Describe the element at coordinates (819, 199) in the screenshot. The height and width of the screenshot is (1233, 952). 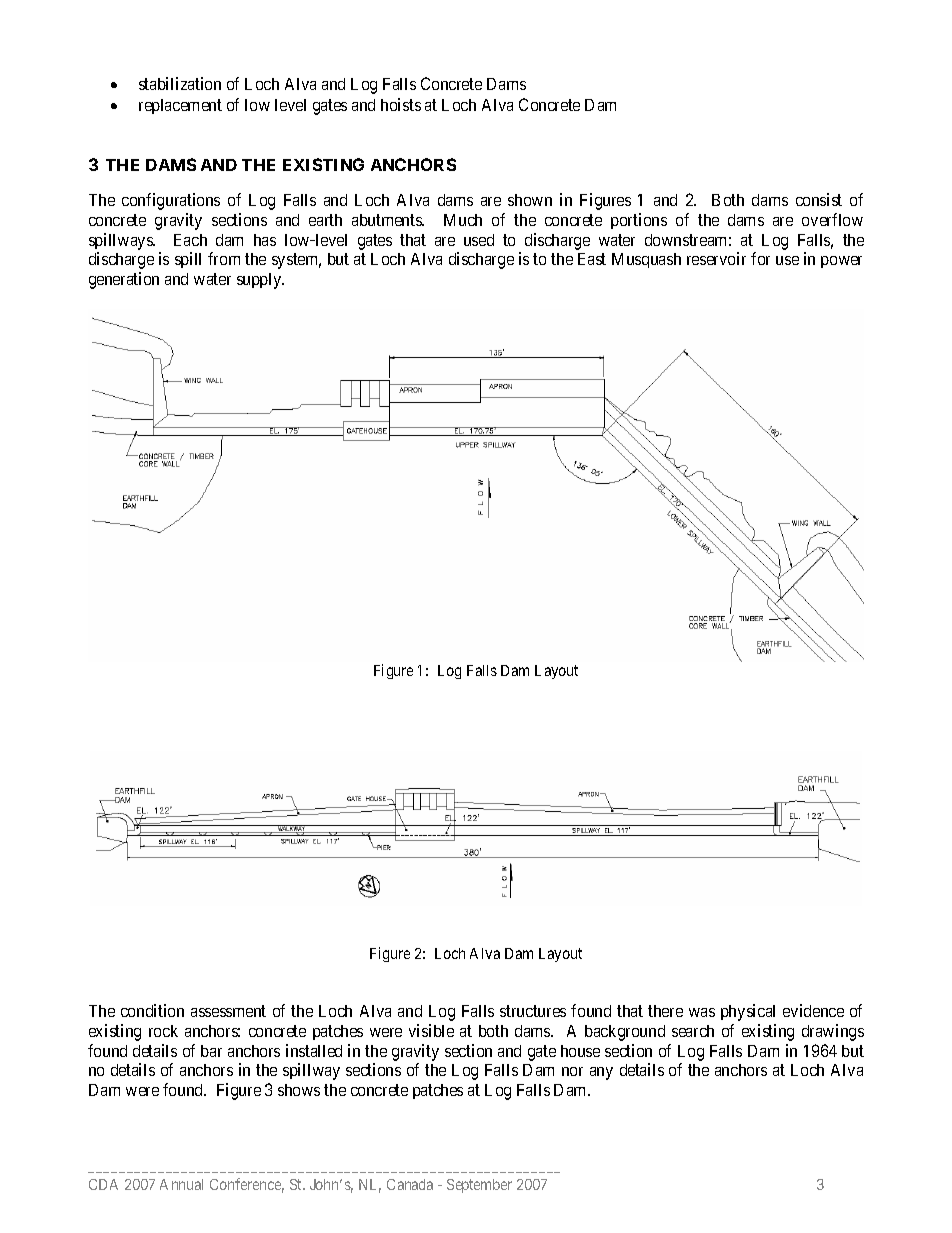
I see `consist` at that location.
